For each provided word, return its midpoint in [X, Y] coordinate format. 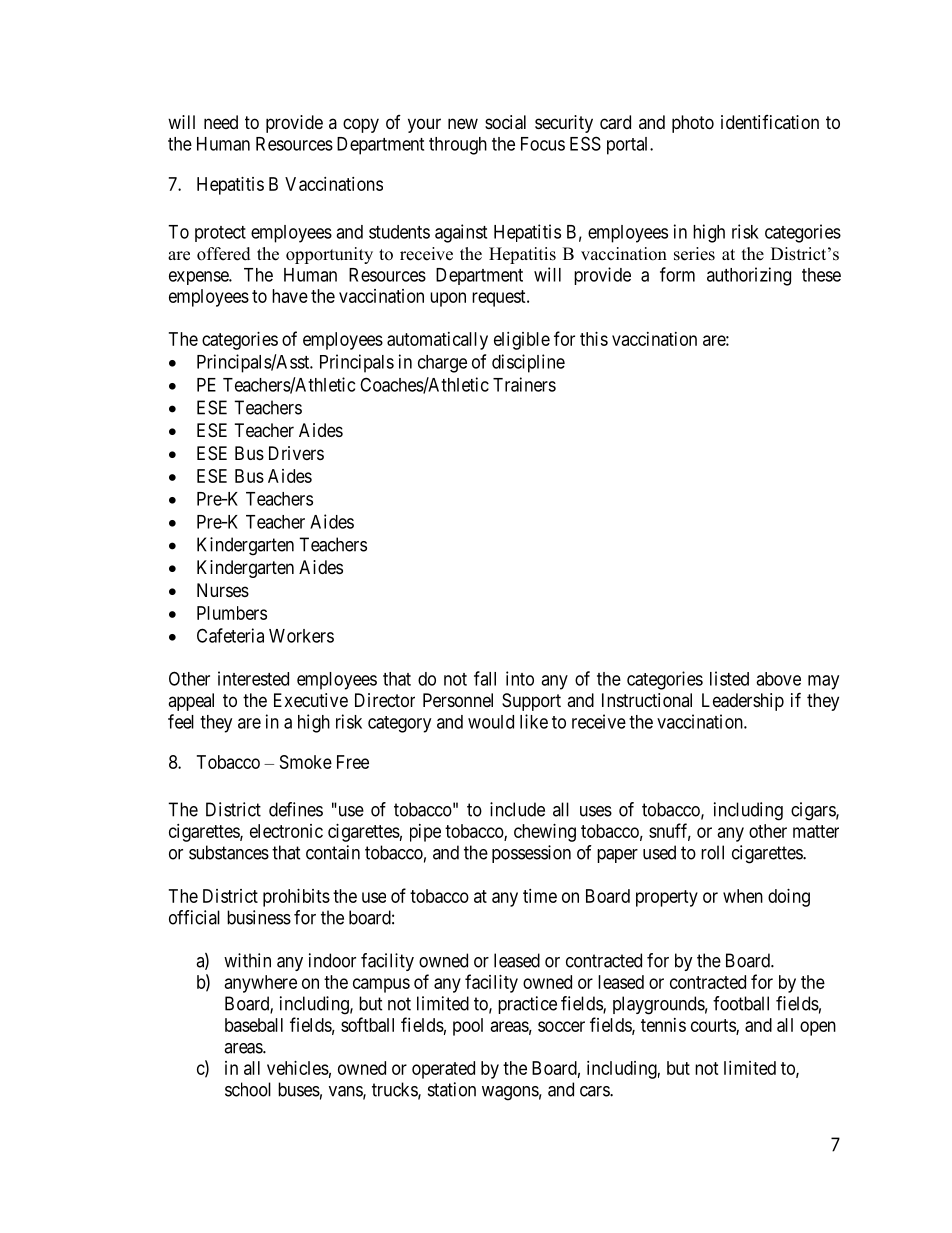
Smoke [306, 762]
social [505, 122]
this [594, 339]
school [248, 1089]
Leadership [743, 702]
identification [770, 122]
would [491, 722]
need [221, 122]
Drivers [296, 453]
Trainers [524, 384]
